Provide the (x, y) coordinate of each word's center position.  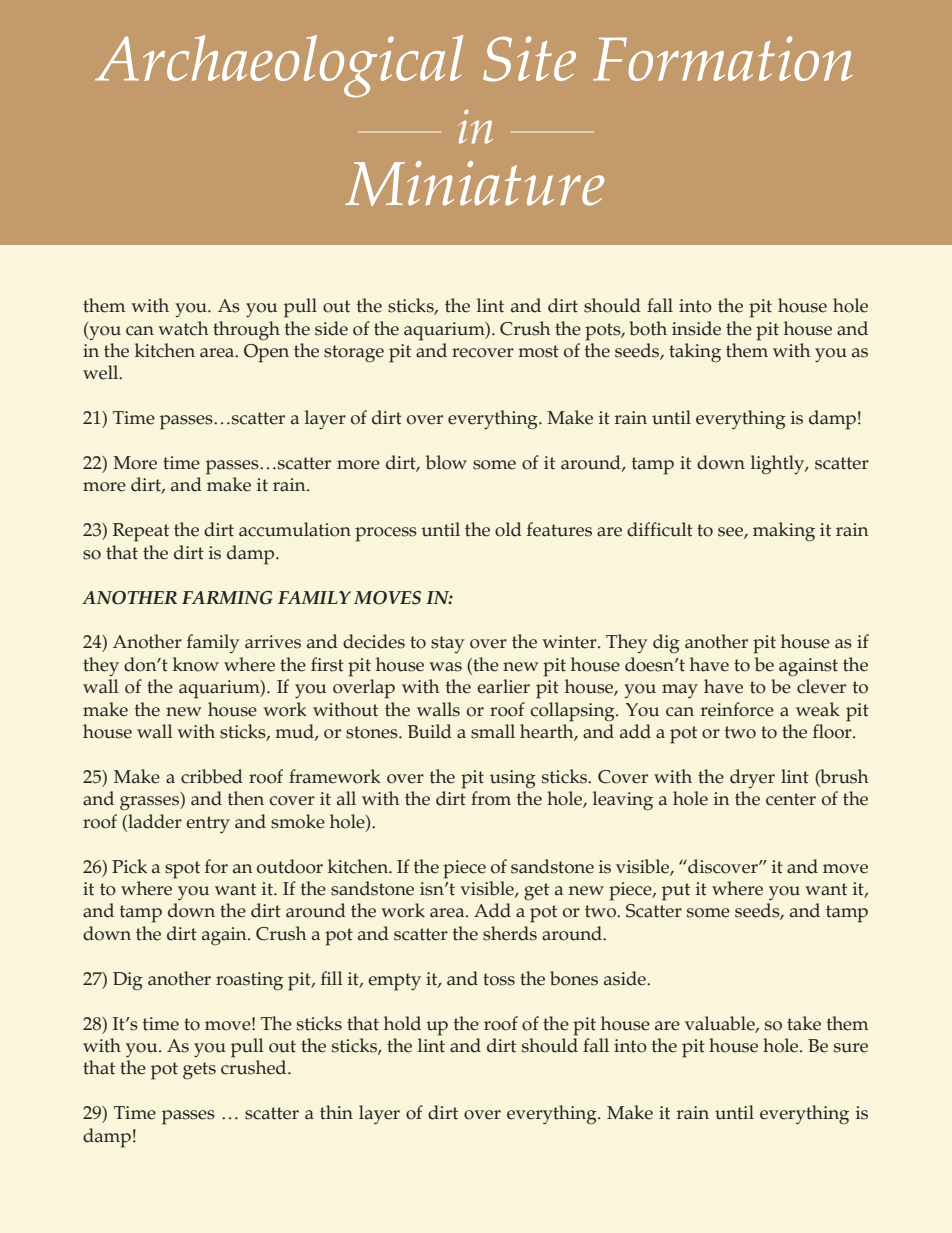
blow (446, 462)
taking (695, 353)
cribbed (212, 776)
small (493, 731)
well (102, 372)
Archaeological (279, 66)
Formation (723, 58)
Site (529, 59)
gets (199, 1071)
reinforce (737, 709)
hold (402, 1023)
